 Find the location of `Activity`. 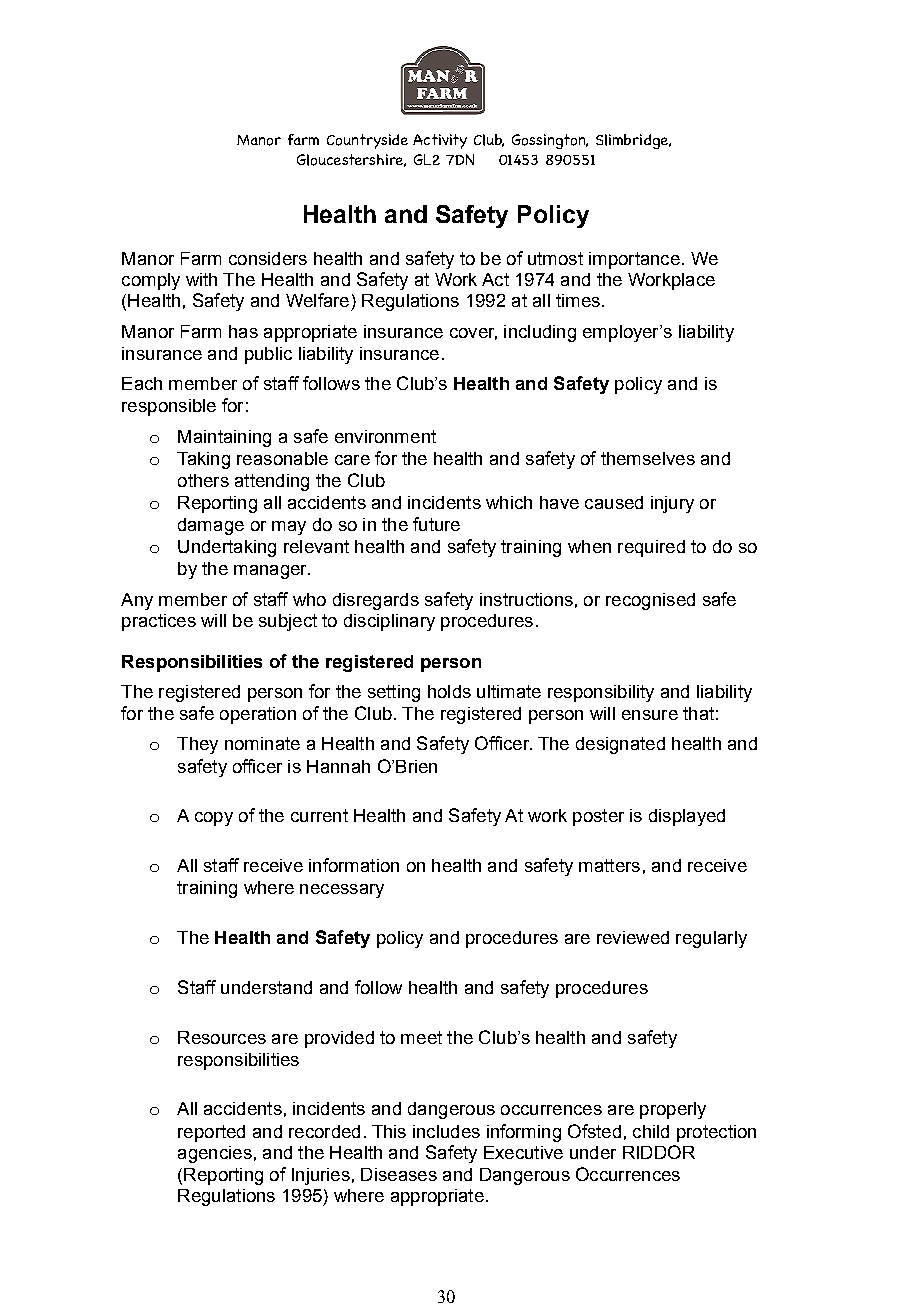

Activity is located at coordinates (440, 141).
